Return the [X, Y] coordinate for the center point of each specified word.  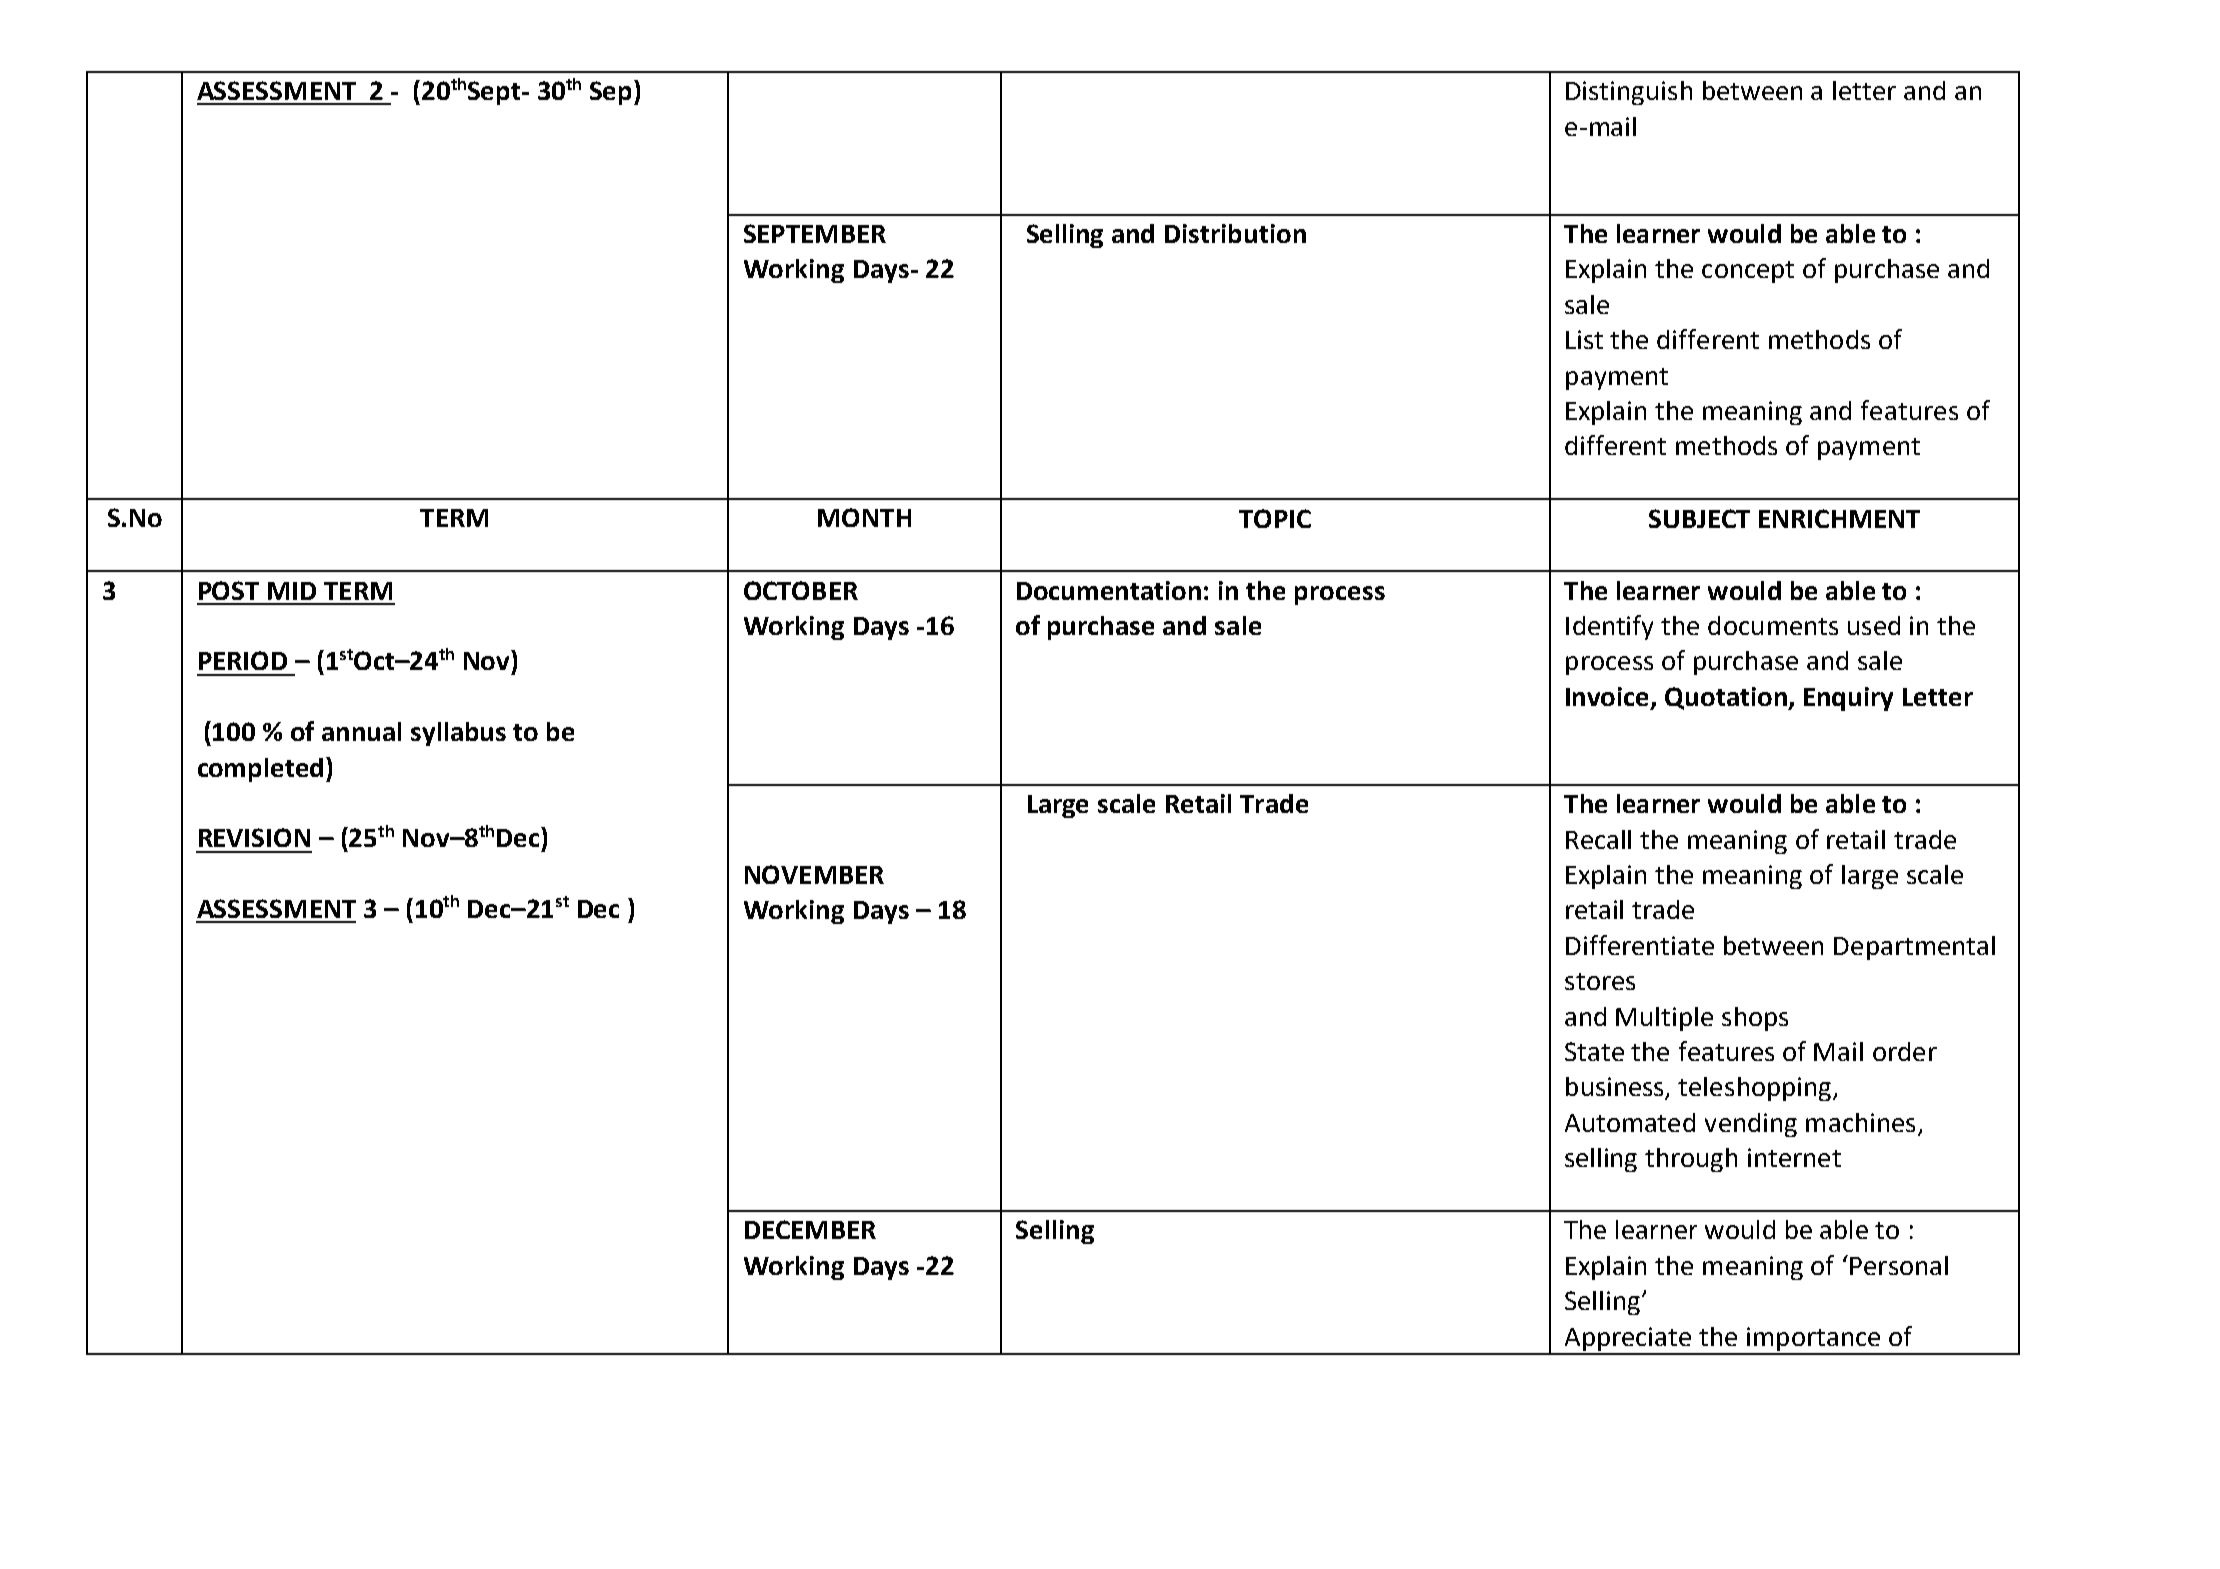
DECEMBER [810, 1229]
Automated [1630, 1122]
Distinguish [1629, 93]
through [1691, 1160]
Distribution [1235, 233]
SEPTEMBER [815, 233]
